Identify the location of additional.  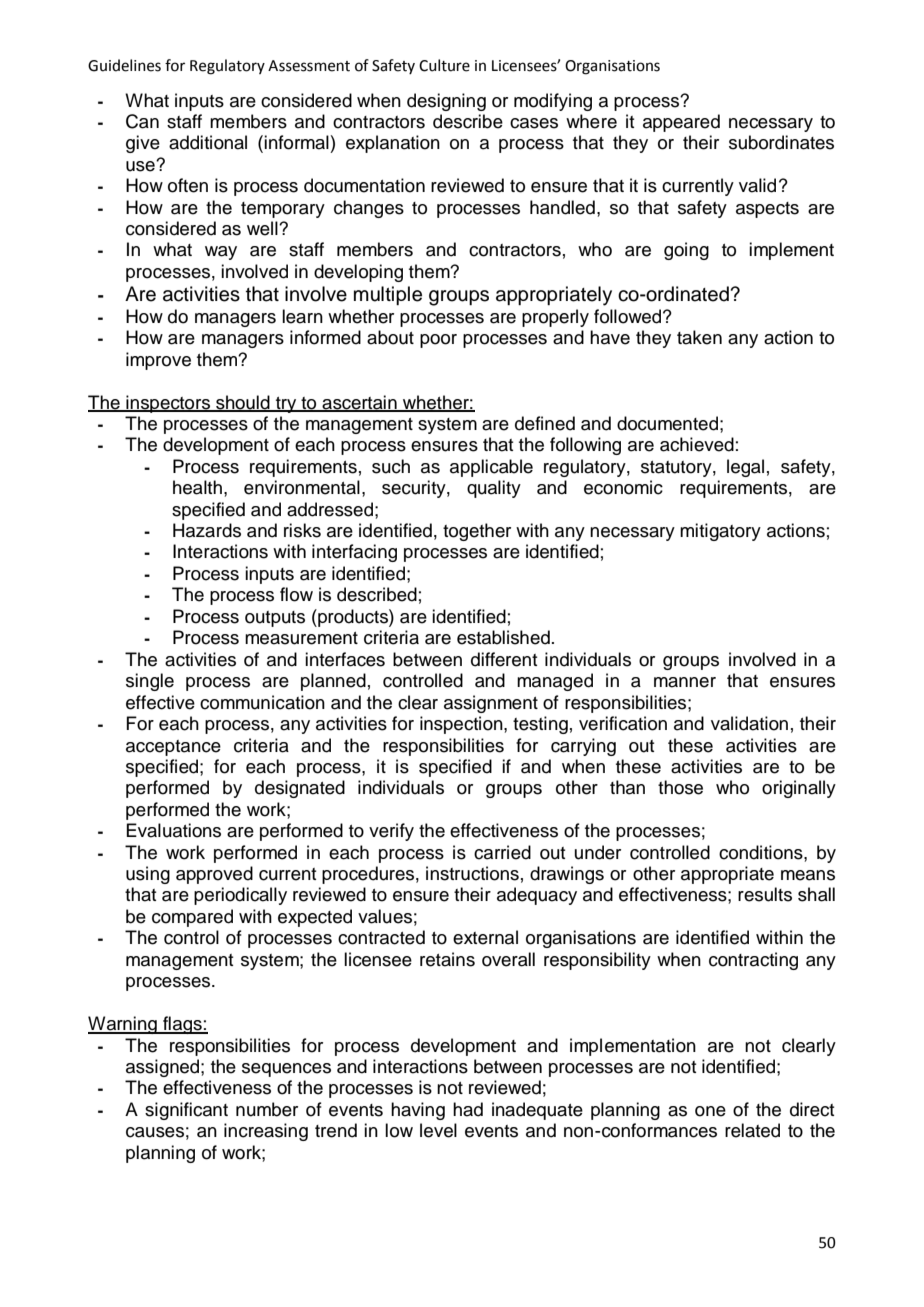
(208, 142).
